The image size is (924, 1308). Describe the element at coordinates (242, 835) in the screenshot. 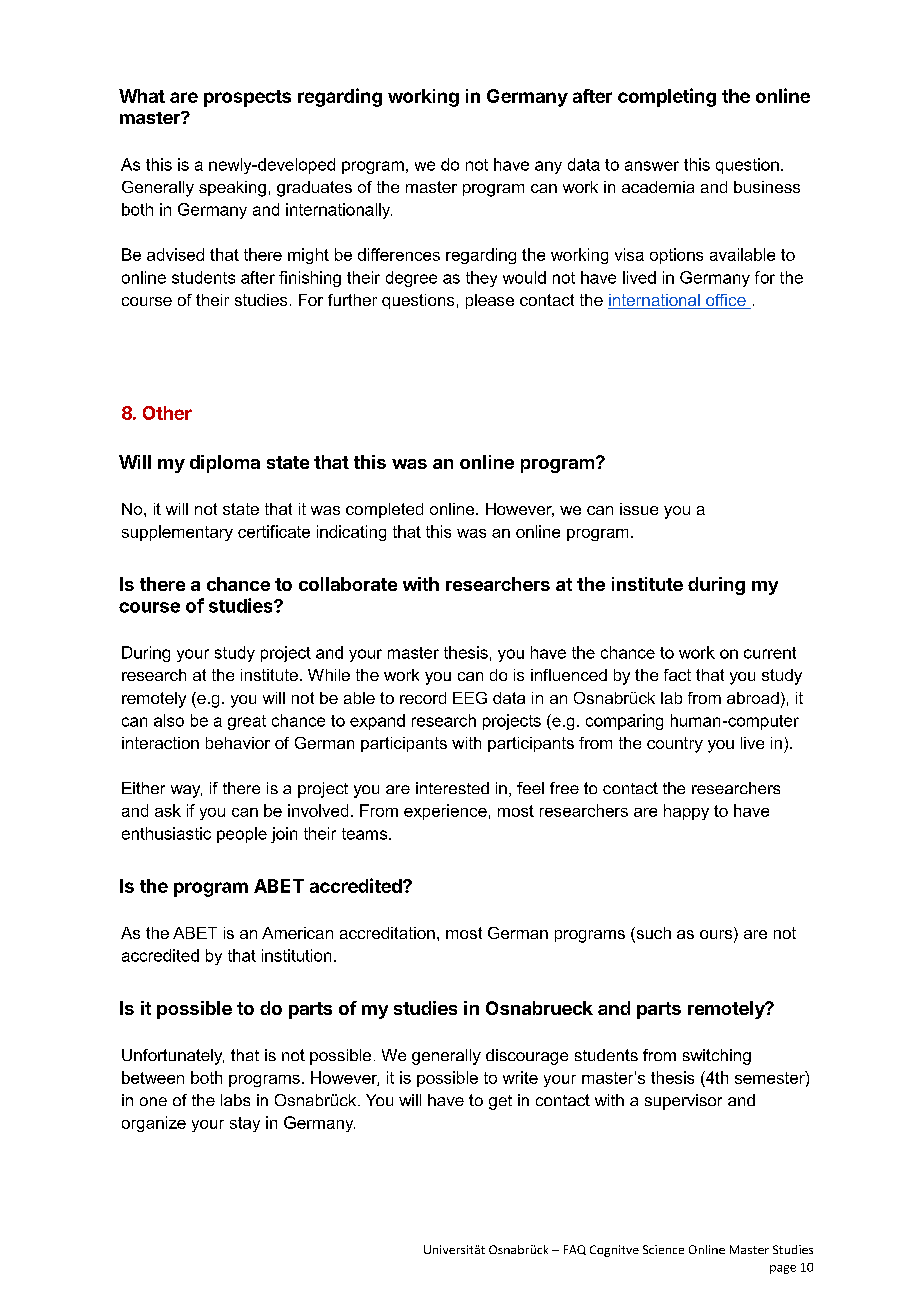

I see `people` at that location.
